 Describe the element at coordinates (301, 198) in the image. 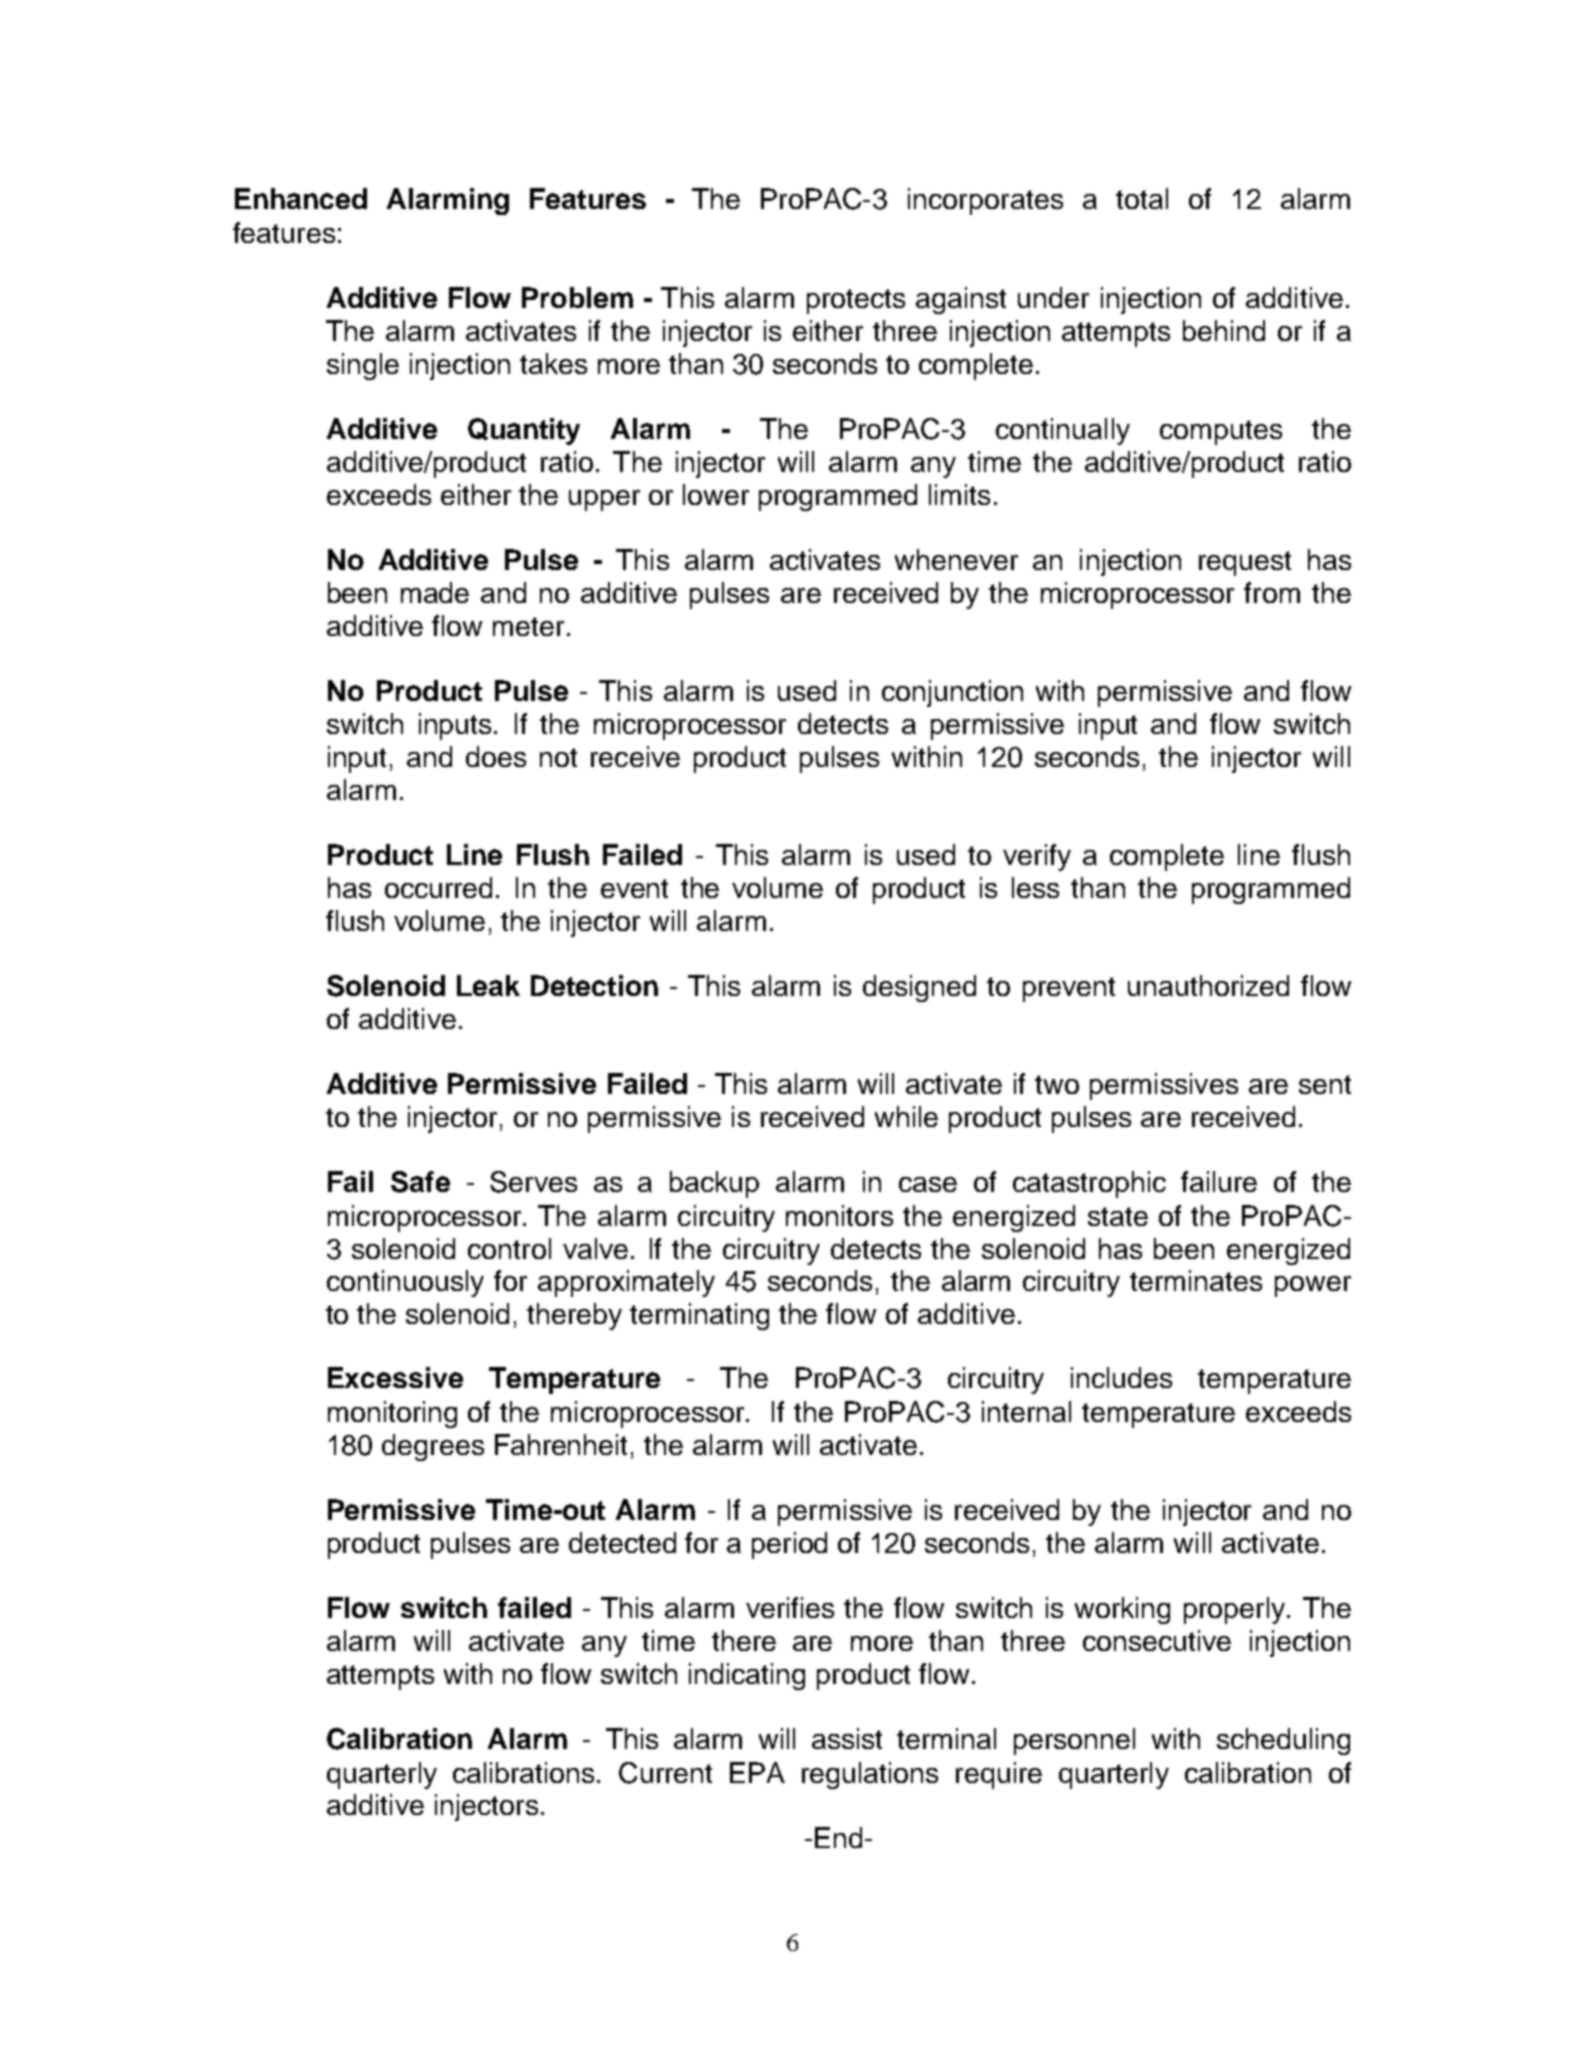

I see `Enhanced` at that location.
